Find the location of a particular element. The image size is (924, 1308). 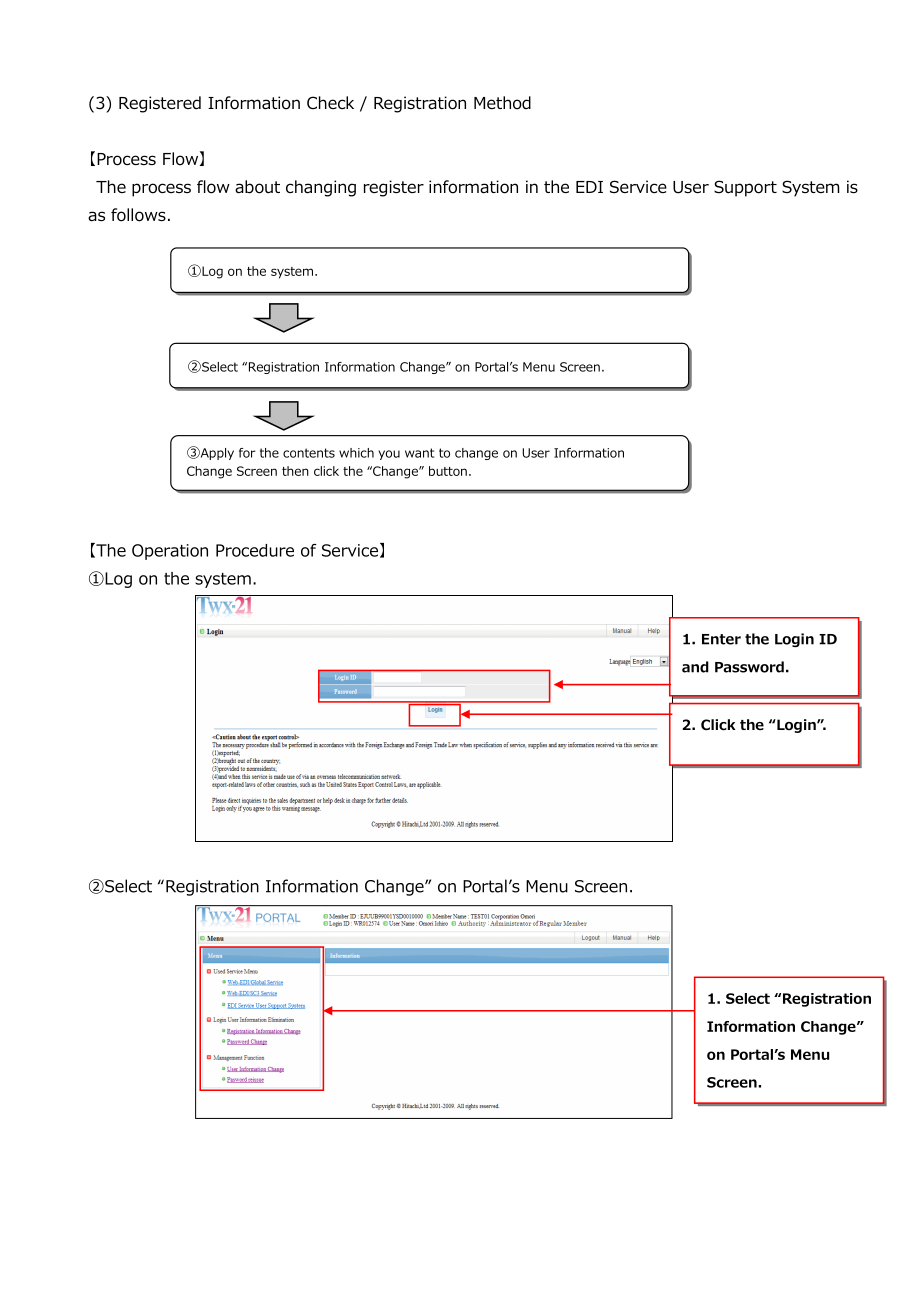

and is located at coordinates (695, 667).
